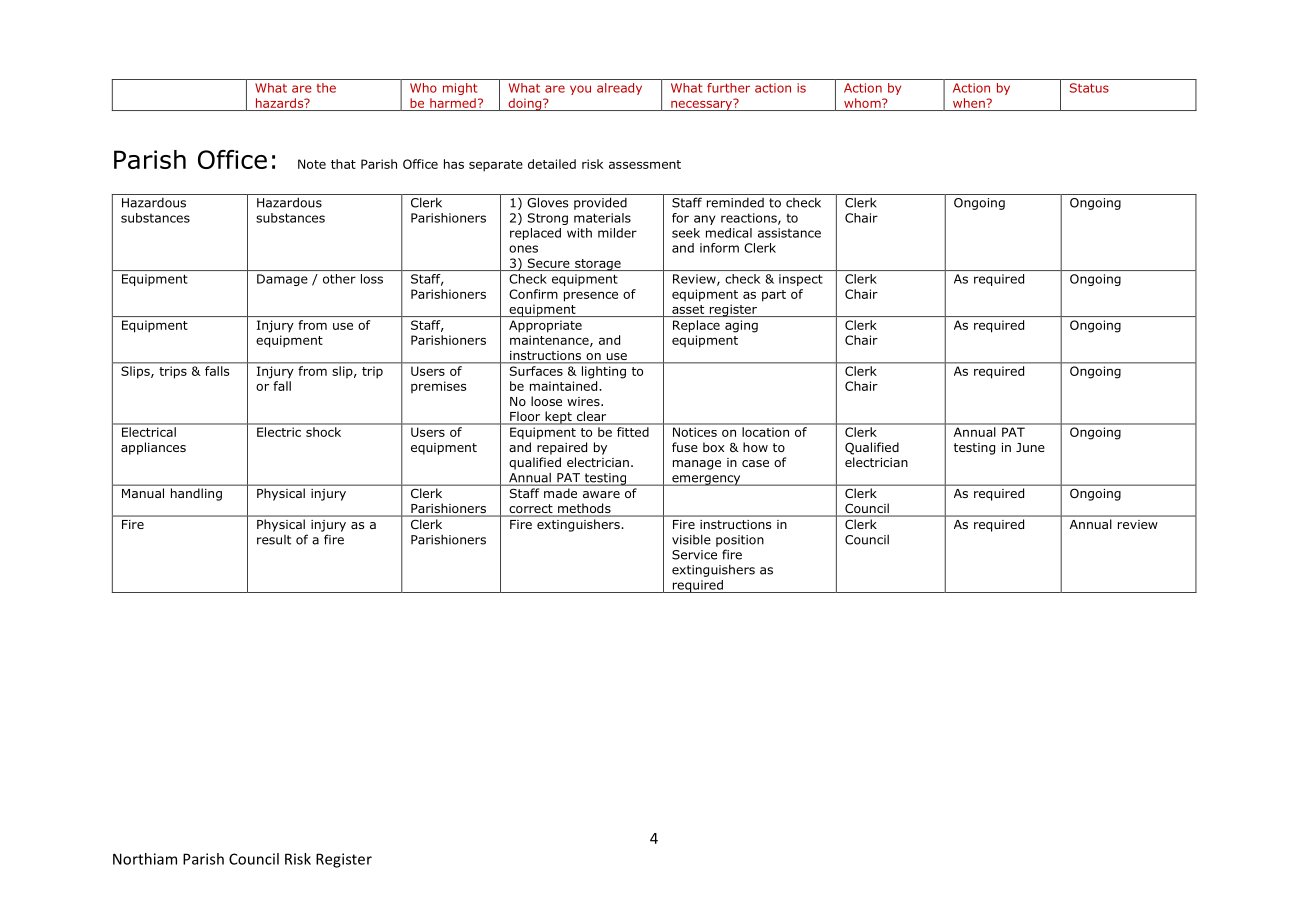 This page has width=1308, height=924. What do you see at coordinates (281, 103) in the page?
I see `hazards` at bounding box center [281, 103].
